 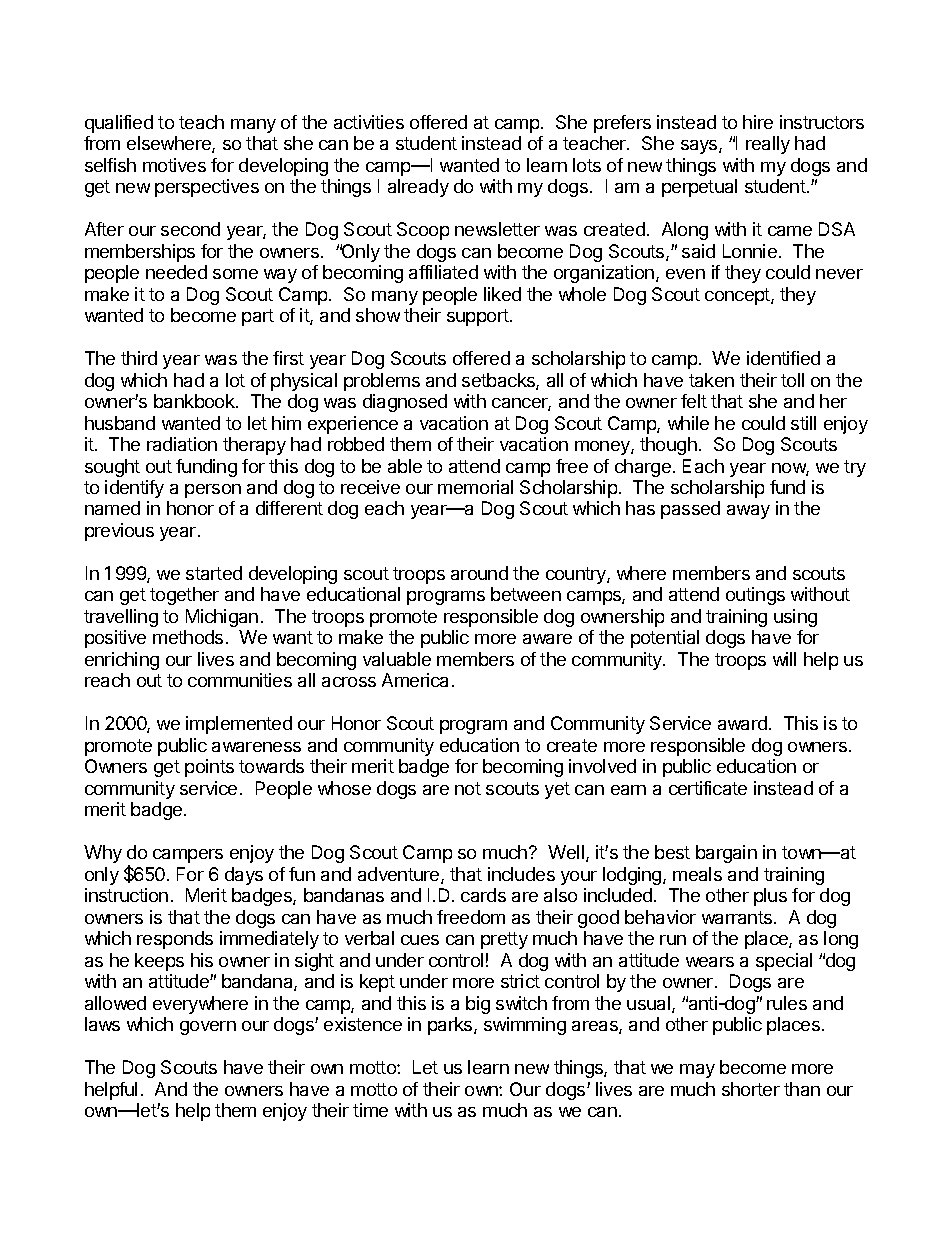 What do you see at coordinates (726, 854) in the screenshot?
I see `bargain` at bounding box center [726, 854].
